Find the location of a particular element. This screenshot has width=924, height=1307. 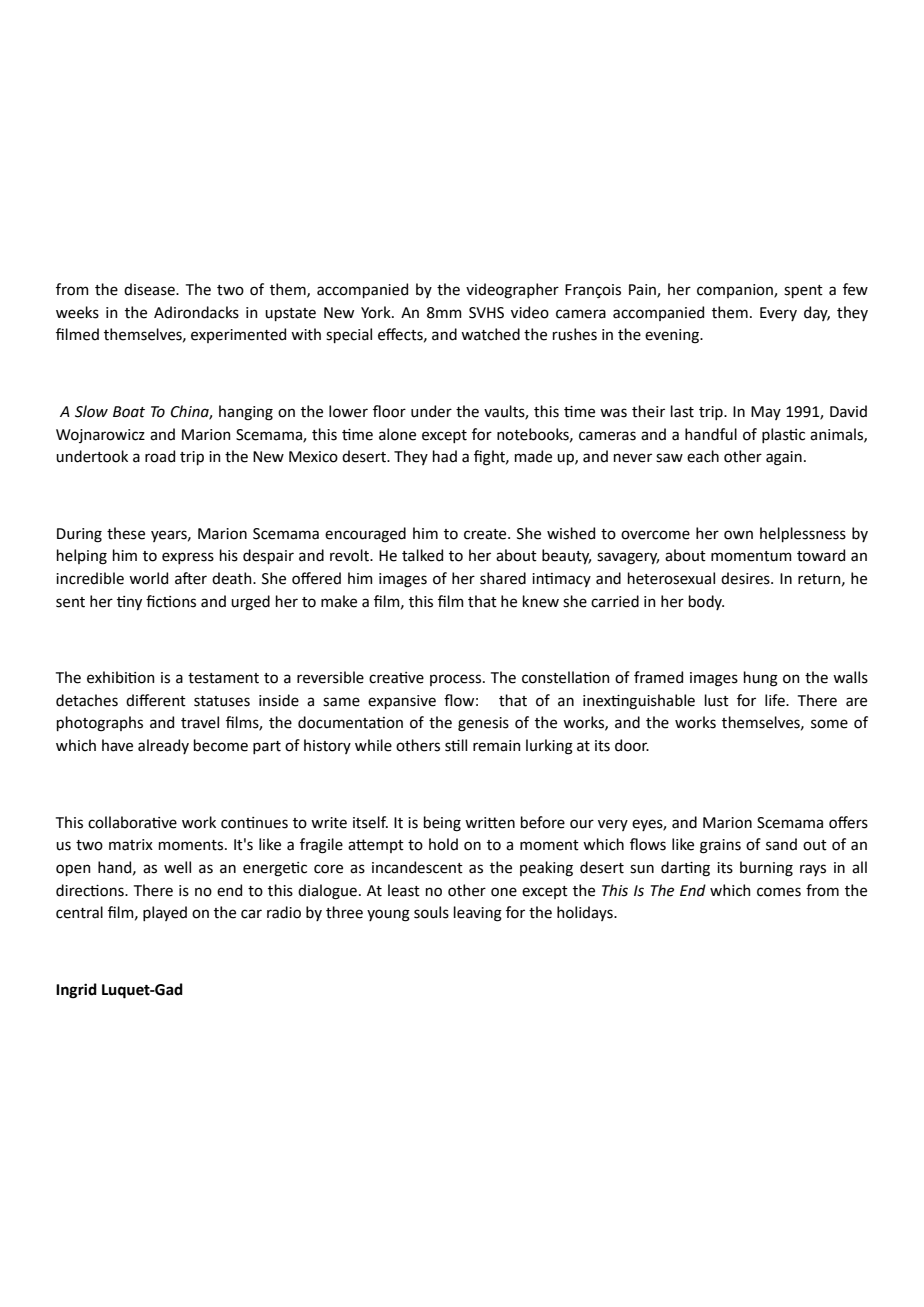

comes is located at coordinates (779, 892).
